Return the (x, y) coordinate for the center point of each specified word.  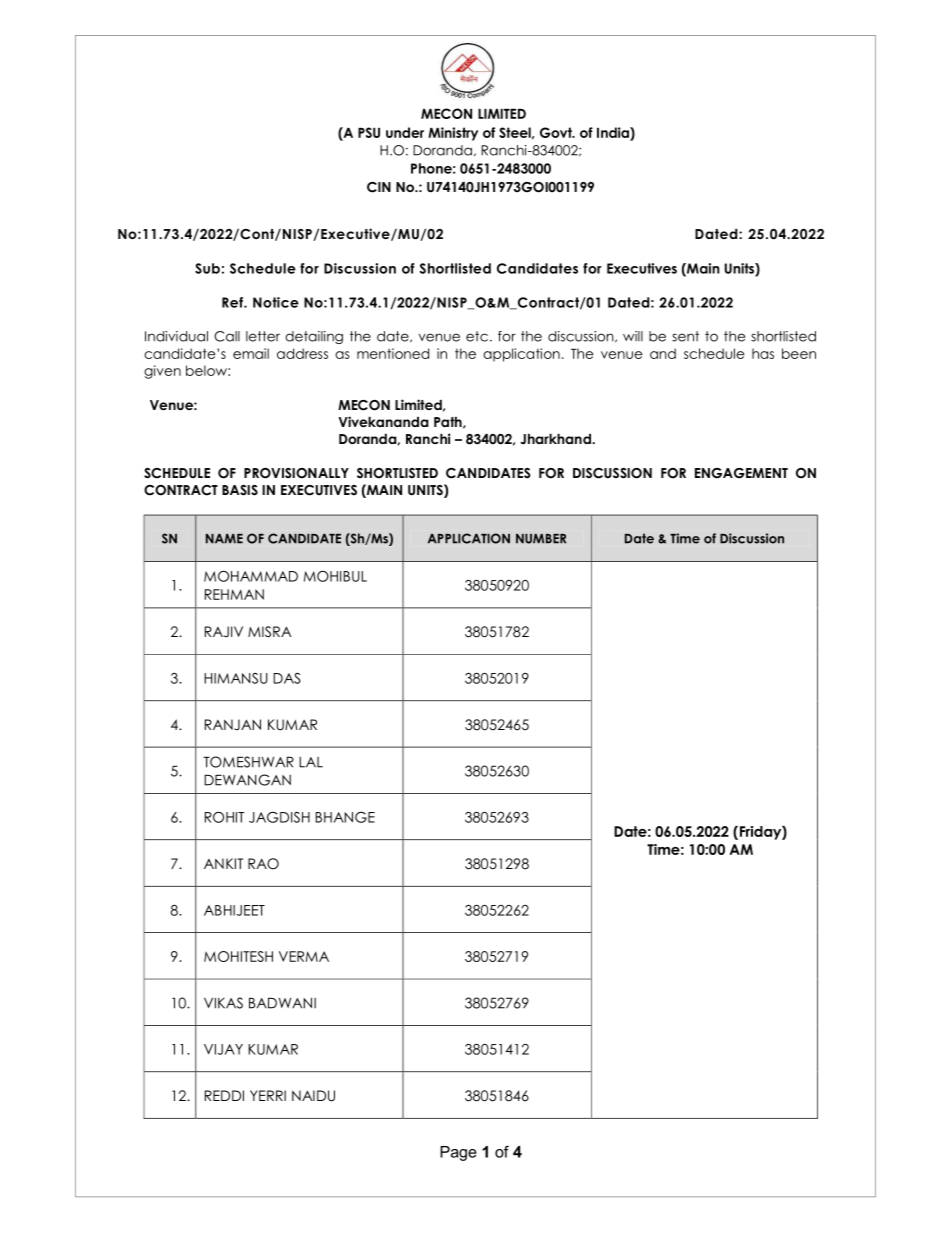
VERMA (304, 956)
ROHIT (225, 817)
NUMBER (541, 539)
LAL (311, 762)
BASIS (240, 490)
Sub (207, 268)
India (614, 132)
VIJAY (223, 1049)
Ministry (453, 134)
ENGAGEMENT (741, 473)
